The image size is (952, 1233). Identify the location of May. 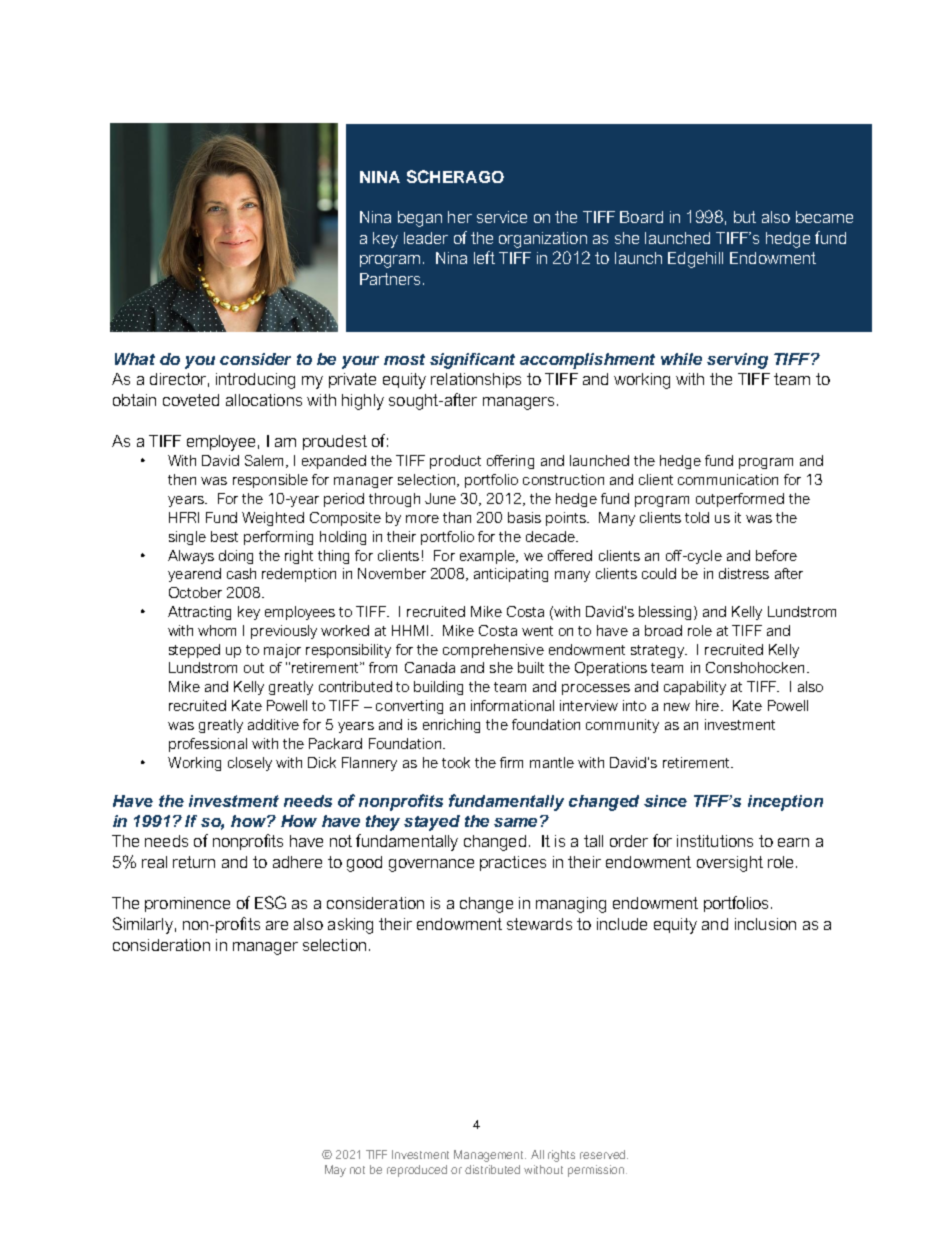
(335, 1171).
